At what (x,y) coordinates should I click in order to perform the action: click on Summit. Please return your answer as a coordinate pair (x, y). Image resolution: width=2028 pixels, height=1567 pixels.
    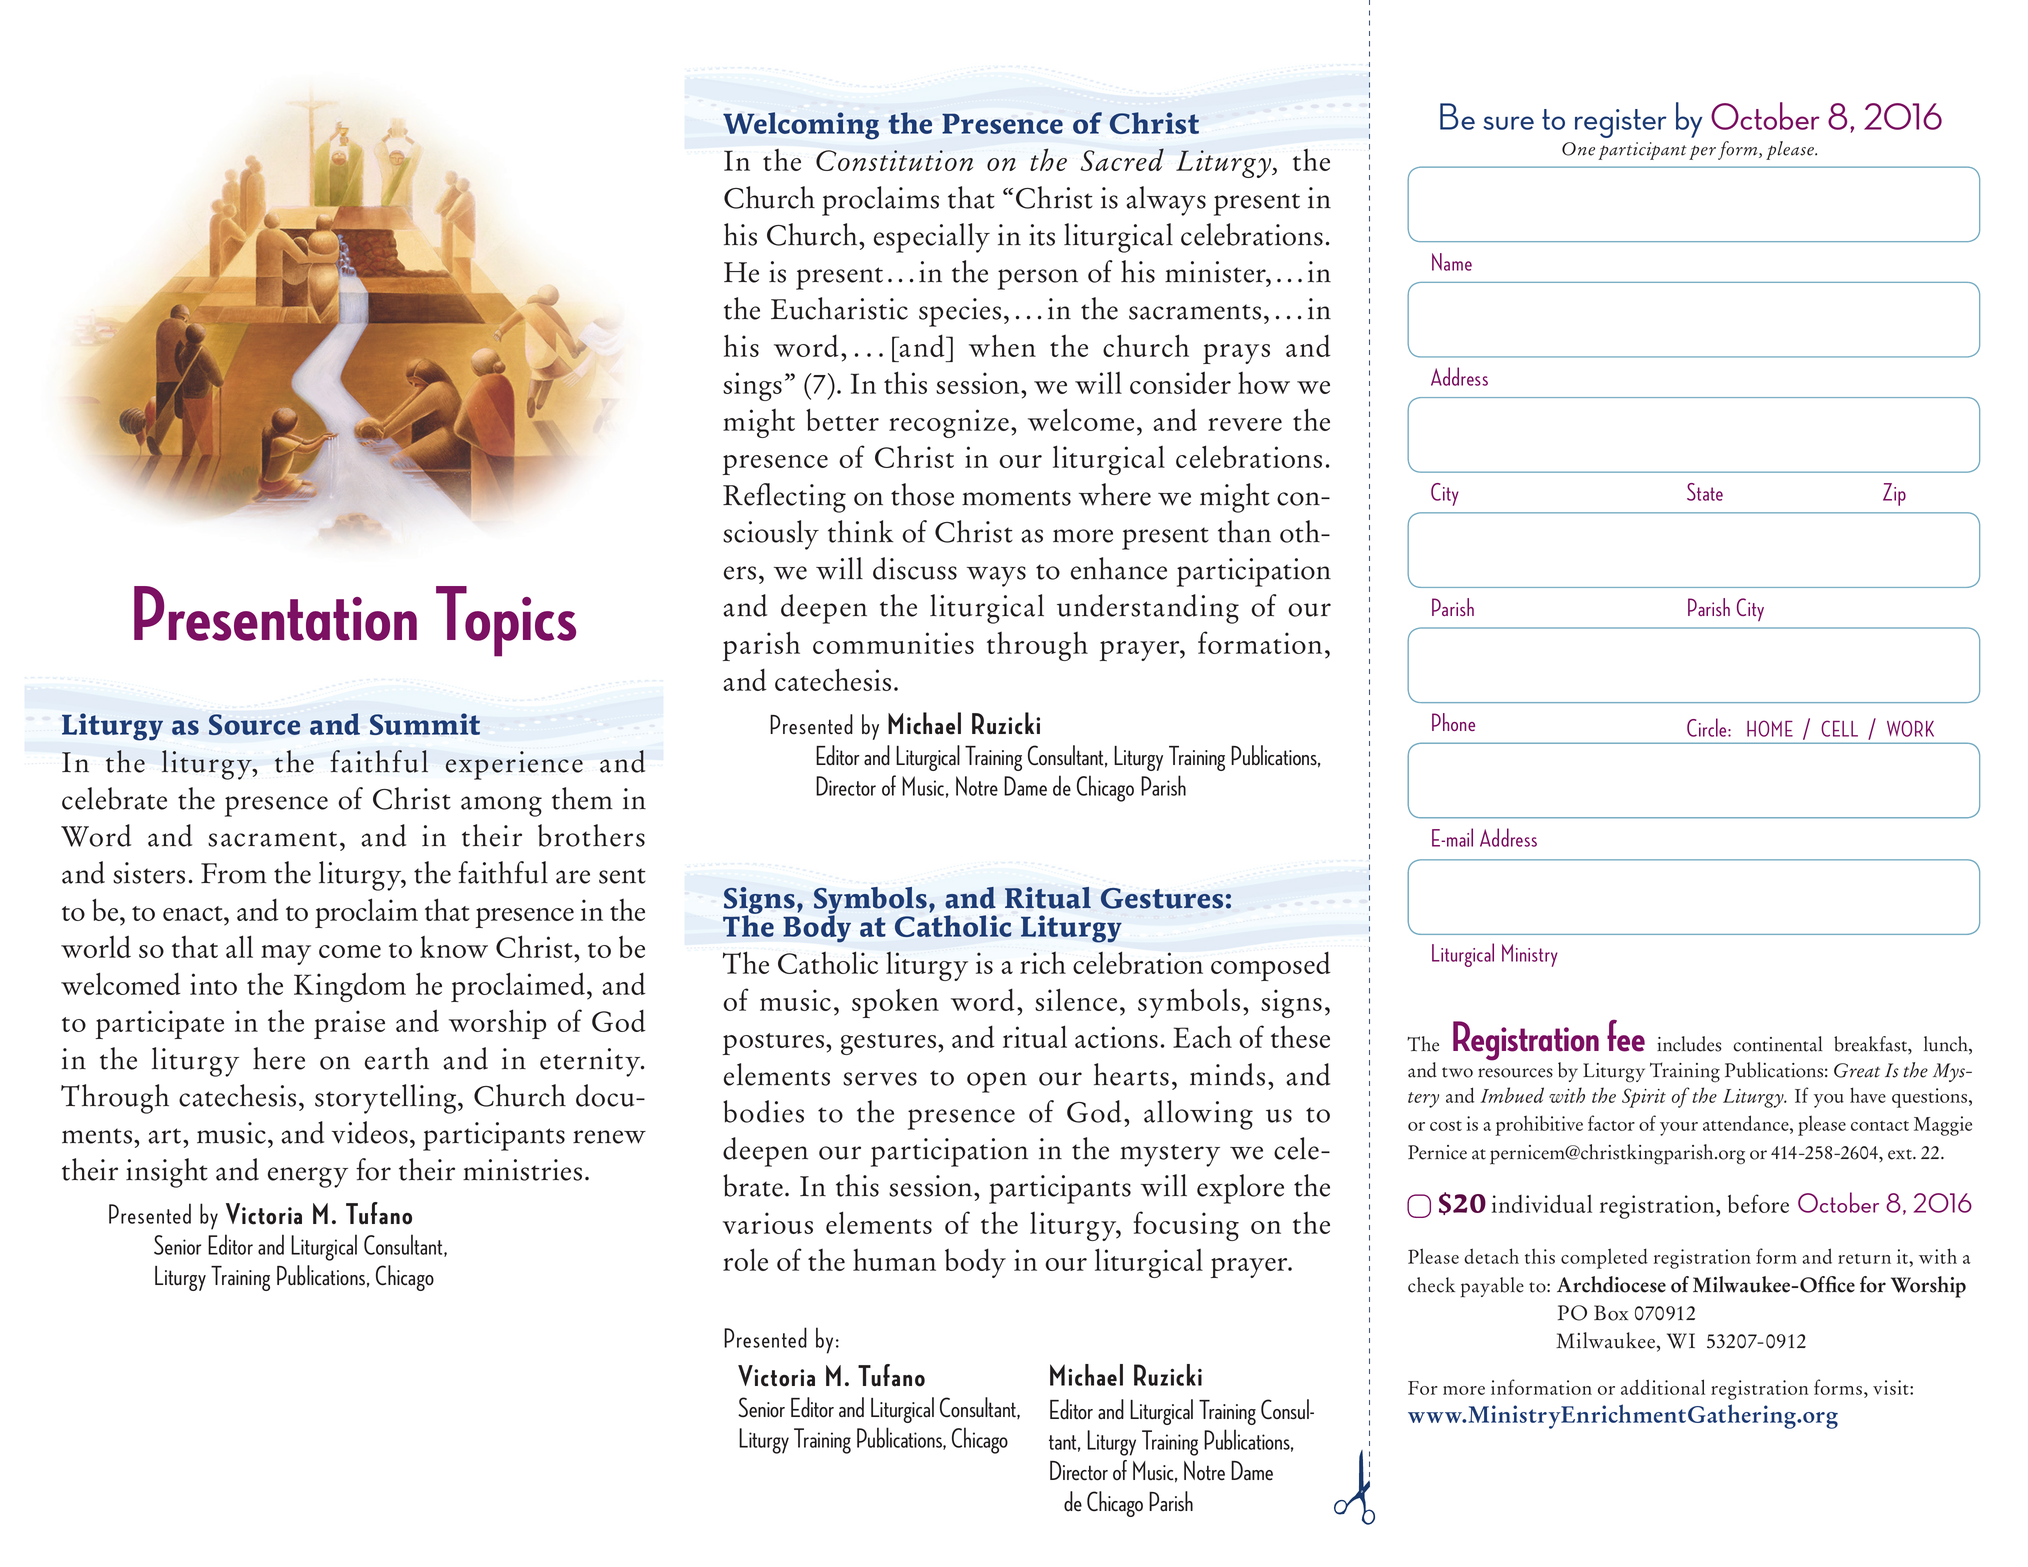
    Looking at the image, I should click on (425, 724).
